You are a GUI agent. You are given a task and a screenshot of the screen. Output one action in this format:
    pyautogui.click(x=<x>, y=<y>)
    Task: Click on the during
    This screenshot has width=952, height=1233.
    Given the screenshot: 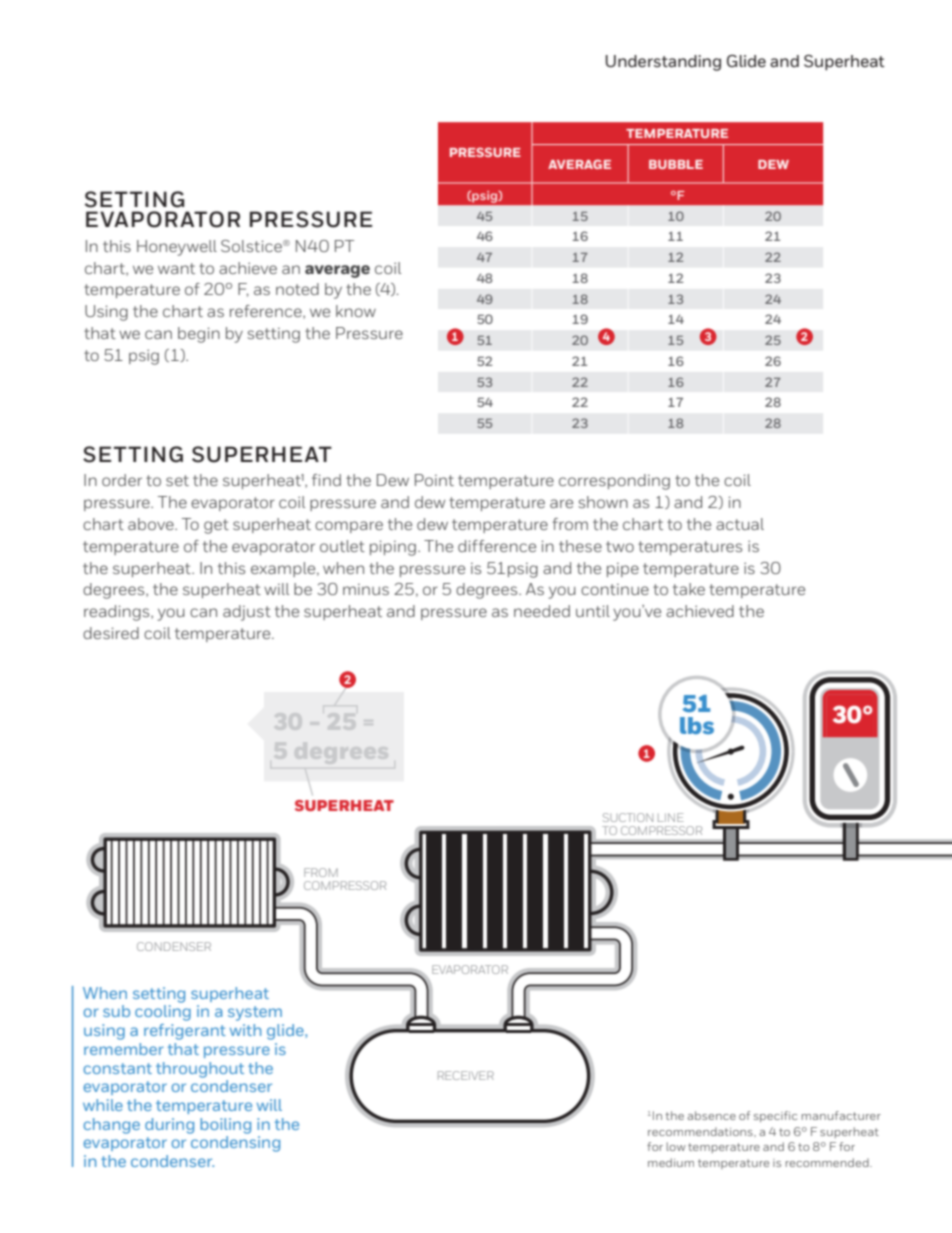 What is the action you would take?
    pyautogui.click(x=169, y=1126)
